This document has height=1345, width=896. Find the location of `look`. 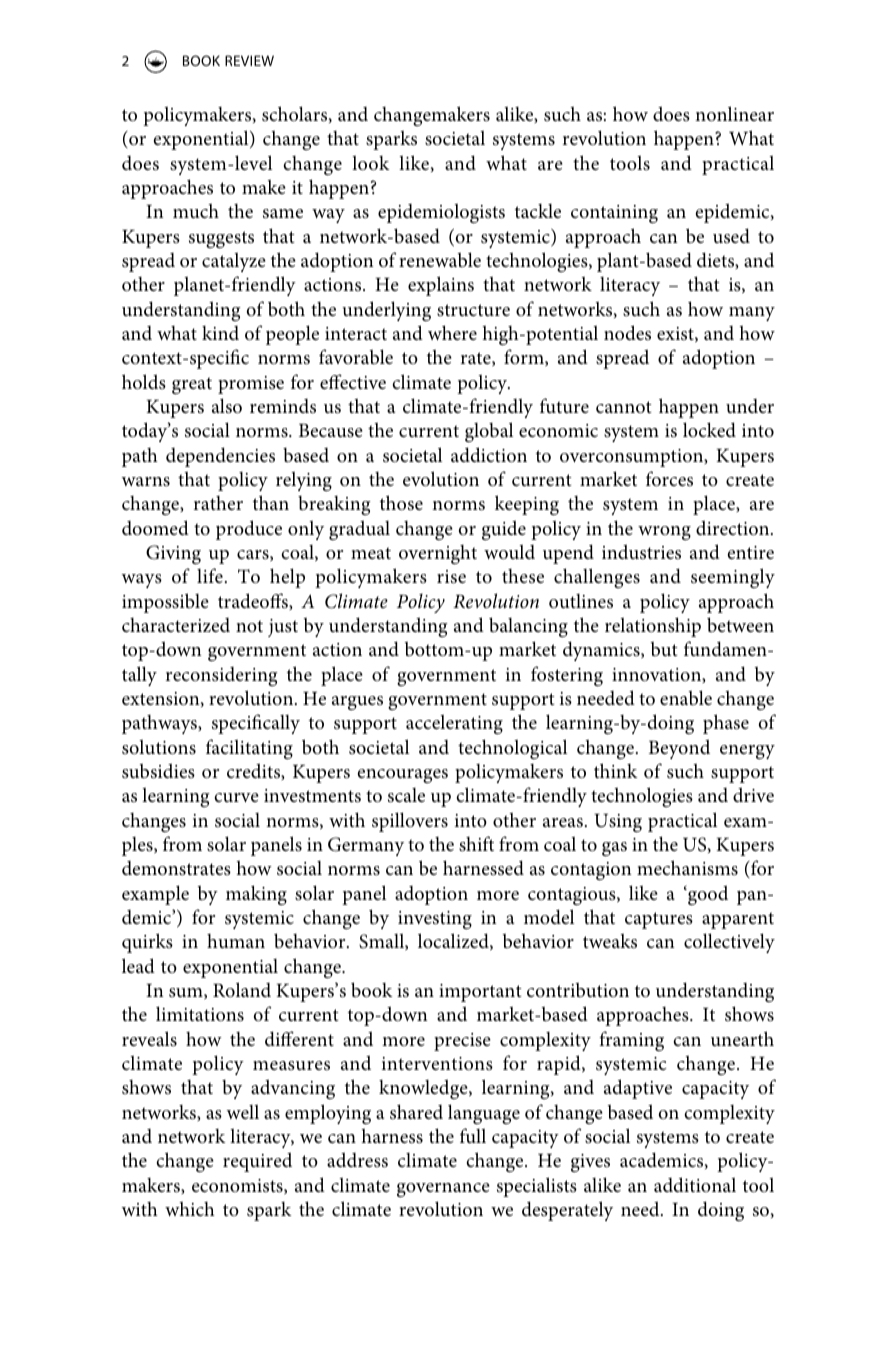

look is located at coordinates (371, 162).
